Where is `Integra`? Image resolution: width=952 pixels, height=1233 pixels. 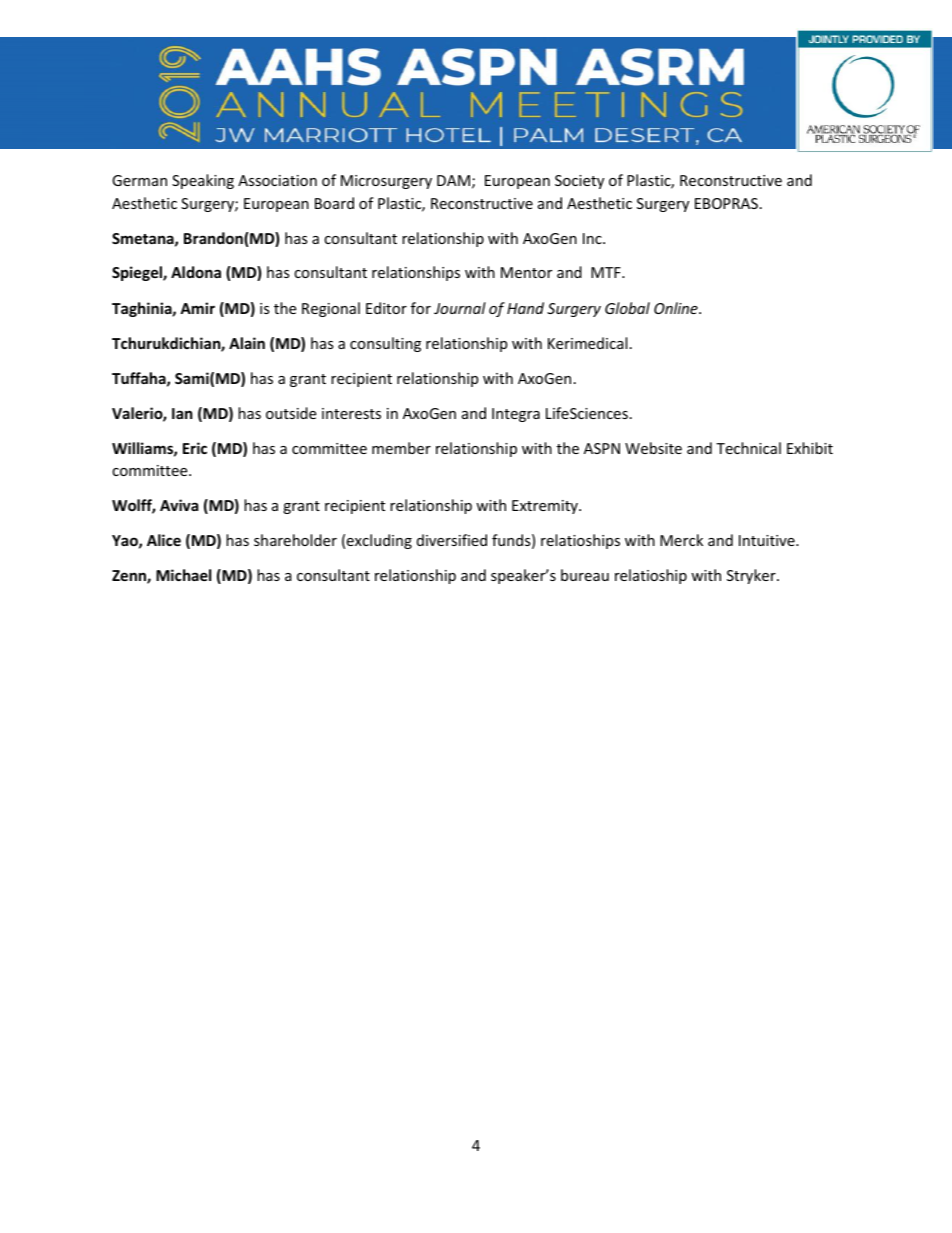 Integra is located at coordinates (516, 415).
